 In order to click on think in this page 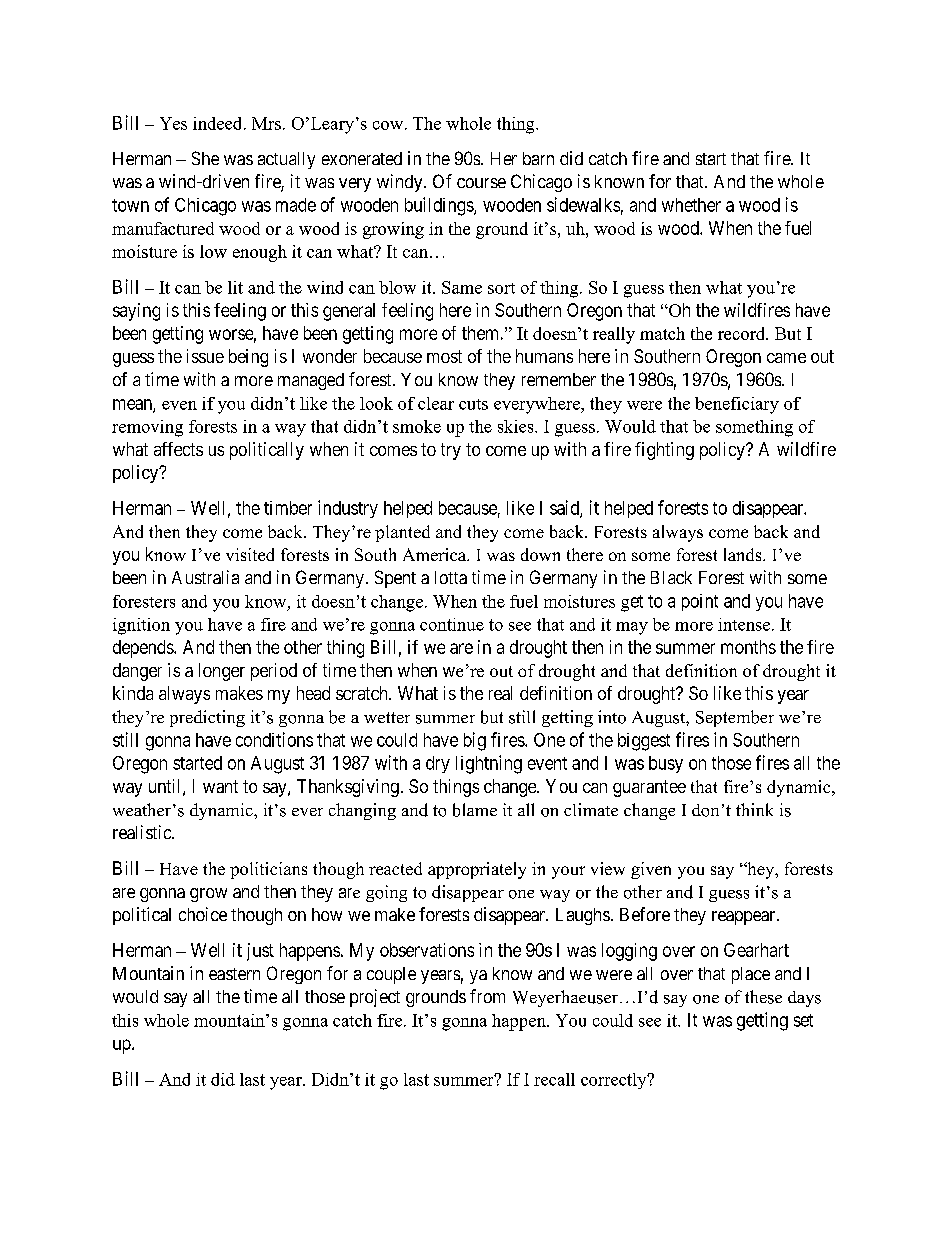, I will do `click(754, 809)`.
